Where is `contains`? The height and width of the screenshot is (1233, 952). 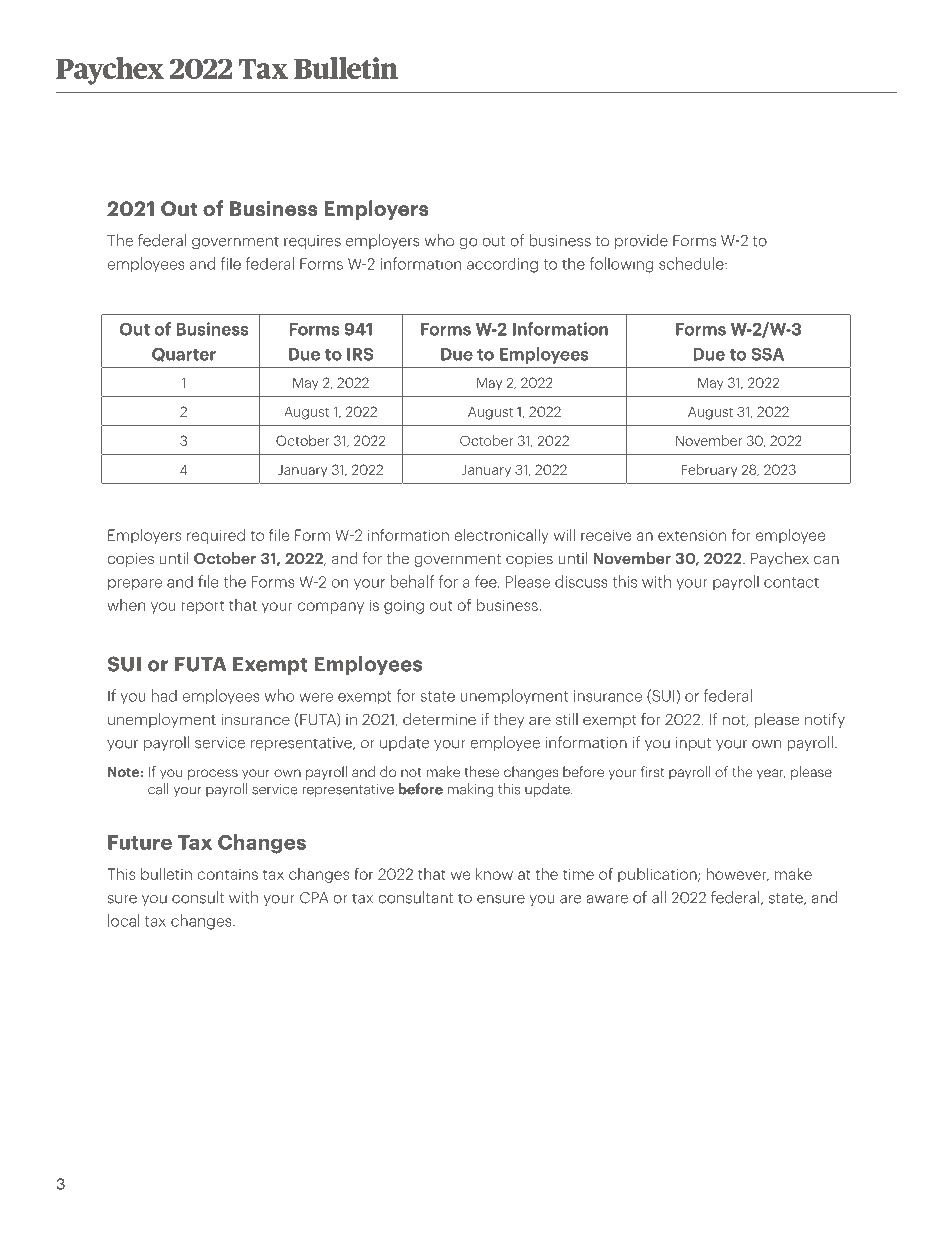
contains is located at coordinates (227, 874).
